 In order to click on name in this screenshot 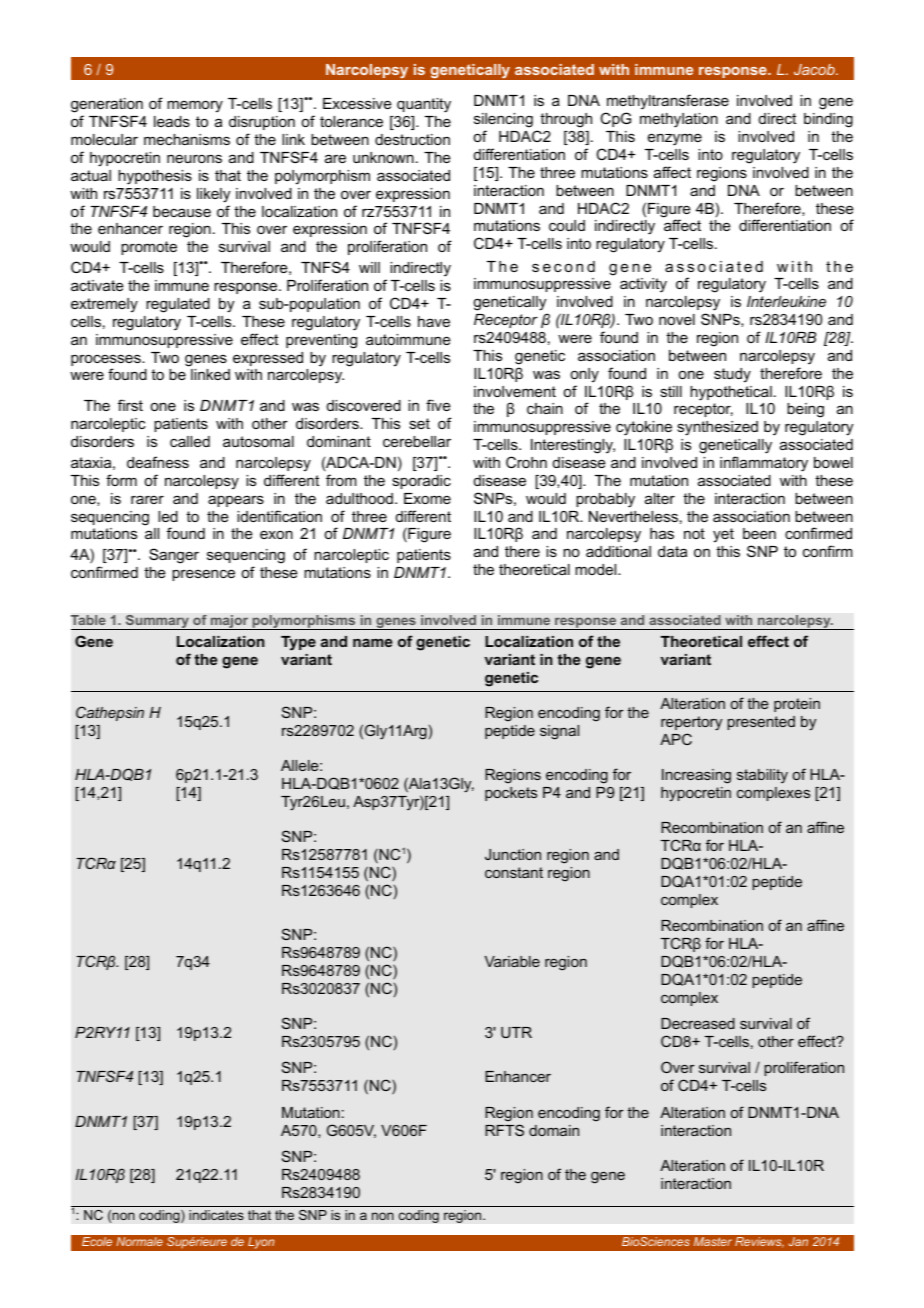, I will do `click(372, 643)`.
